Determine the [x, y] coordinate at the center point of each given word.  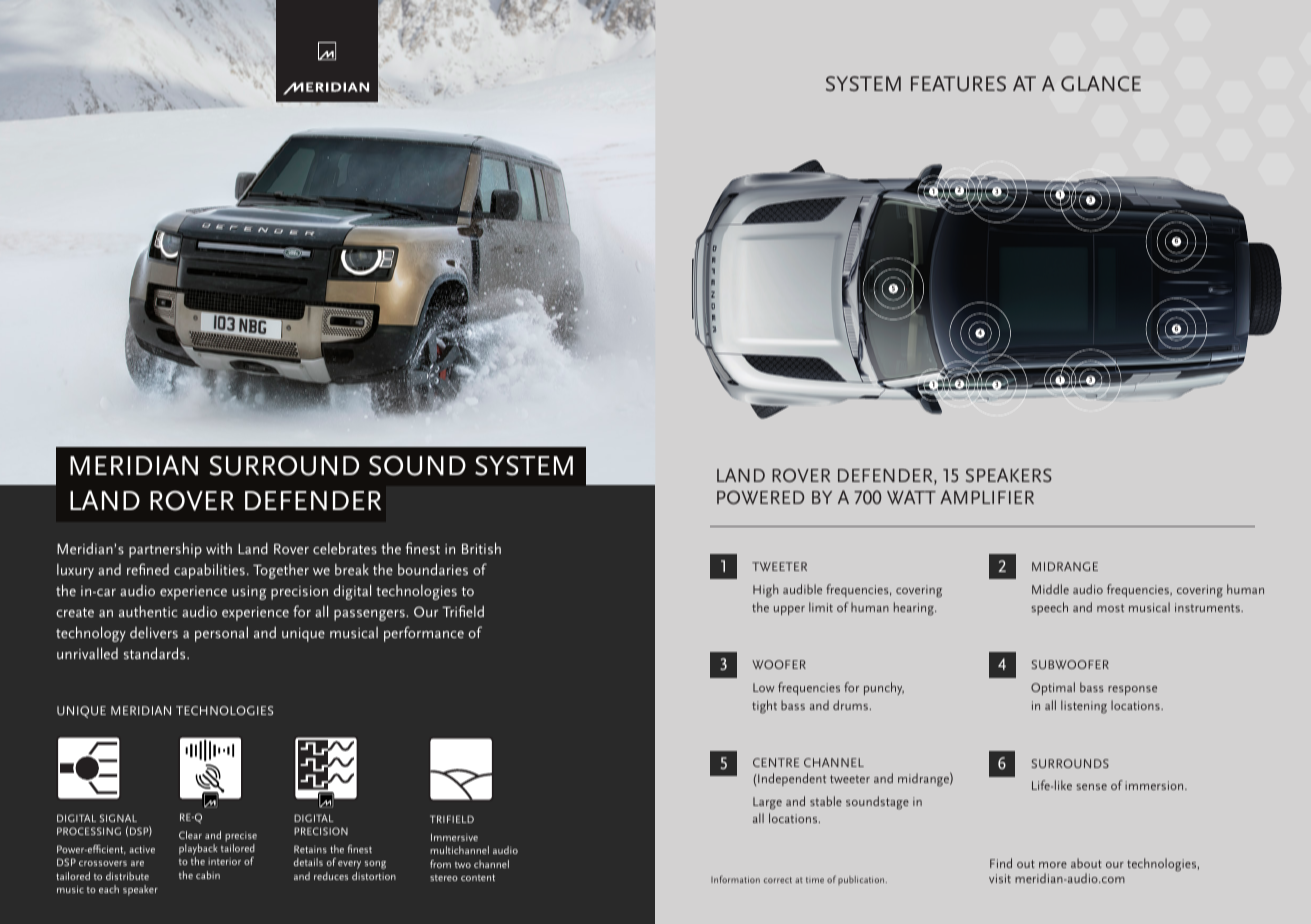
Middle [1050, 589]
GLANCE [1101, 83]
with [219, 548]
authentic [148, 611]
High [765, 591]
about [1086, 863]
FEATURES [958, 84]
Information [735, 879]
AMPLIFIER [987, 497]
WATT [911, 497]
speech [1049, 608]
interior [224, 861]
